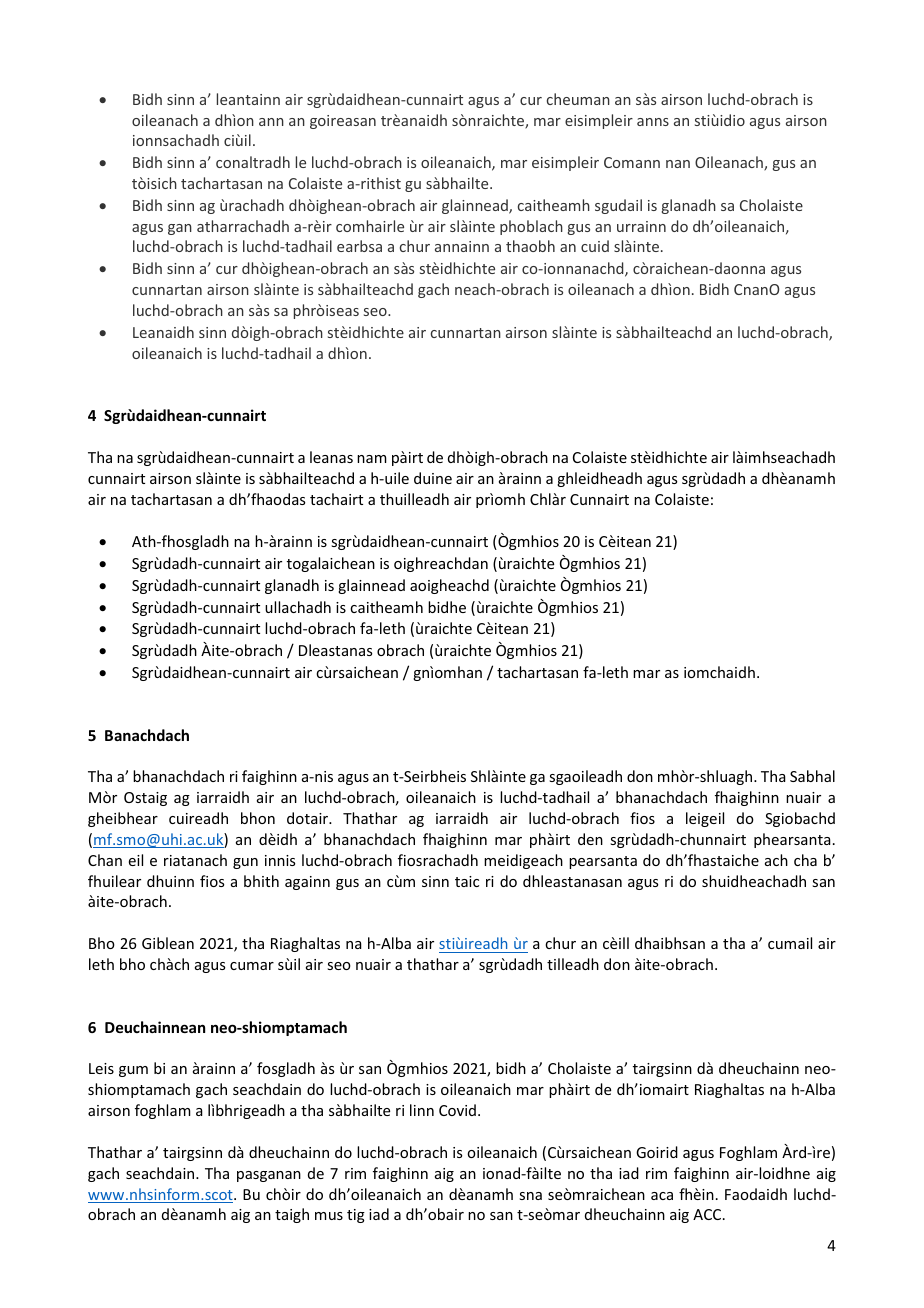  Describe the element at coordinates (133, 1071) in the screenshot. I see `gum` at that location.
